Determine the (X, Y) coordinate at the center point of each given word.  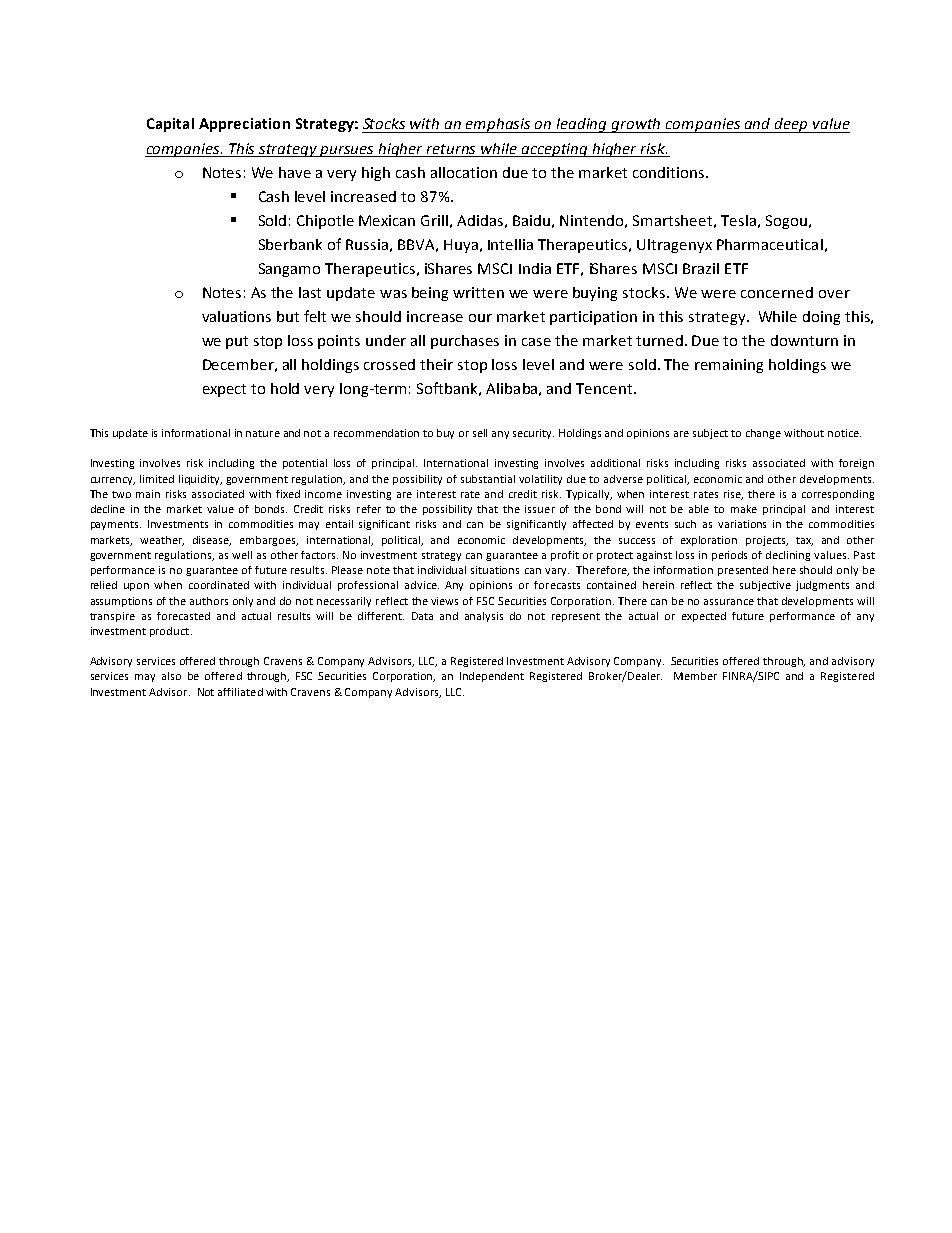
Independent (492, 677)
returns (451, 149)
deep (791, 125)
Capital (170, 125)
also (171, 676)
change (763, 434)
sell (480, 433)
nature (263, 433)
